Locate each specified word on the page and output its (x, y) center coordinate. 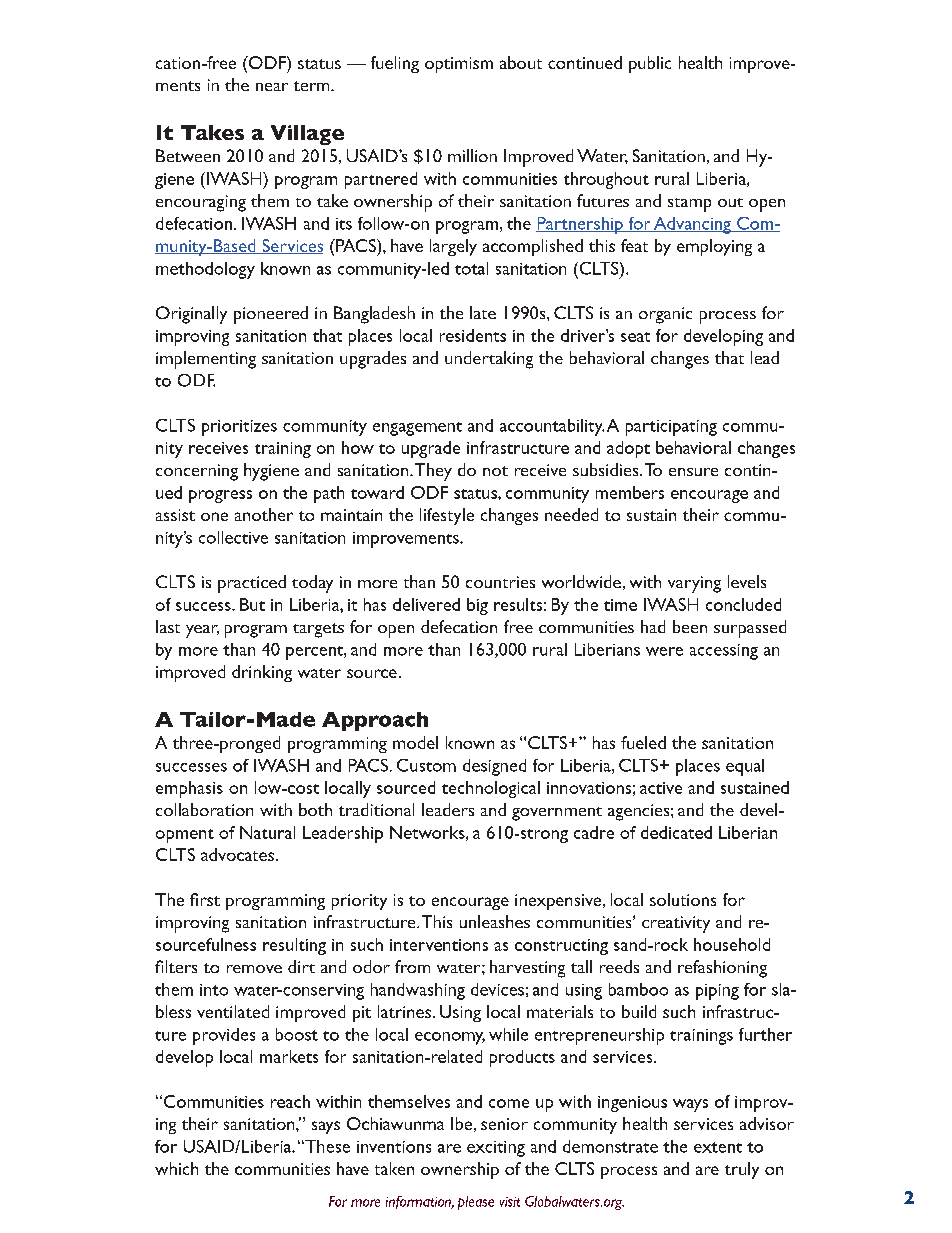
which (176, 1168)
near (272, 87)
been (690, 626)
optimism (459, 65)
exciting (496, 1149)
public (650, 64)
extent (718, 1147)
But (252, 604)
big (477, 606)
